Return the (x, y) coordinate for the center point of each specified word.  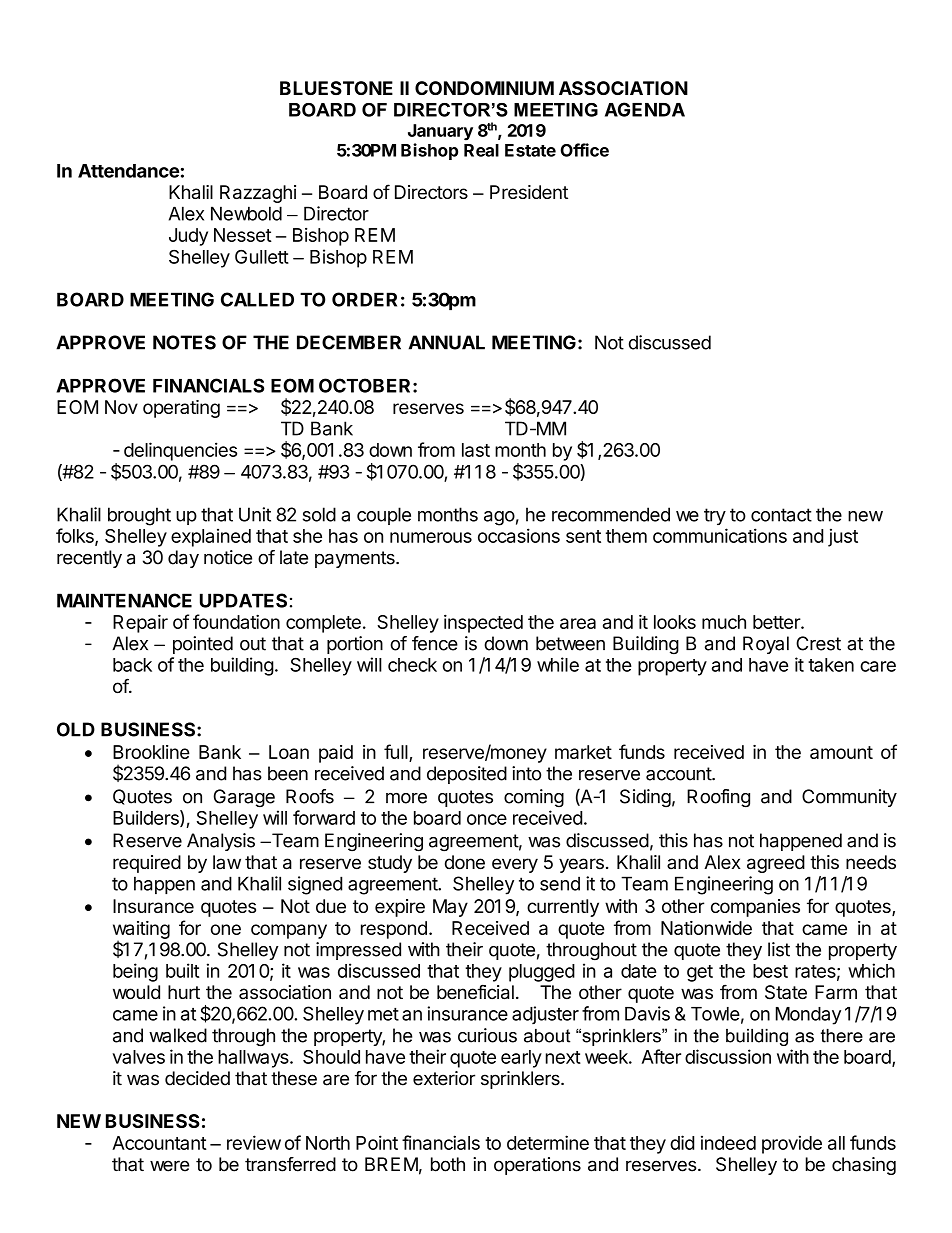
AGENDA (645, 109)
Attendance (128, 171)
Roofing (718, 798)
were (170, 1166)
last (476, 450)
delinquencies (180, 451)
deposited (467, 775)
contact (781, 515)
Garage (244, 798)
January (440, 132)
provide (792, 1144)
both (448, 1164)
